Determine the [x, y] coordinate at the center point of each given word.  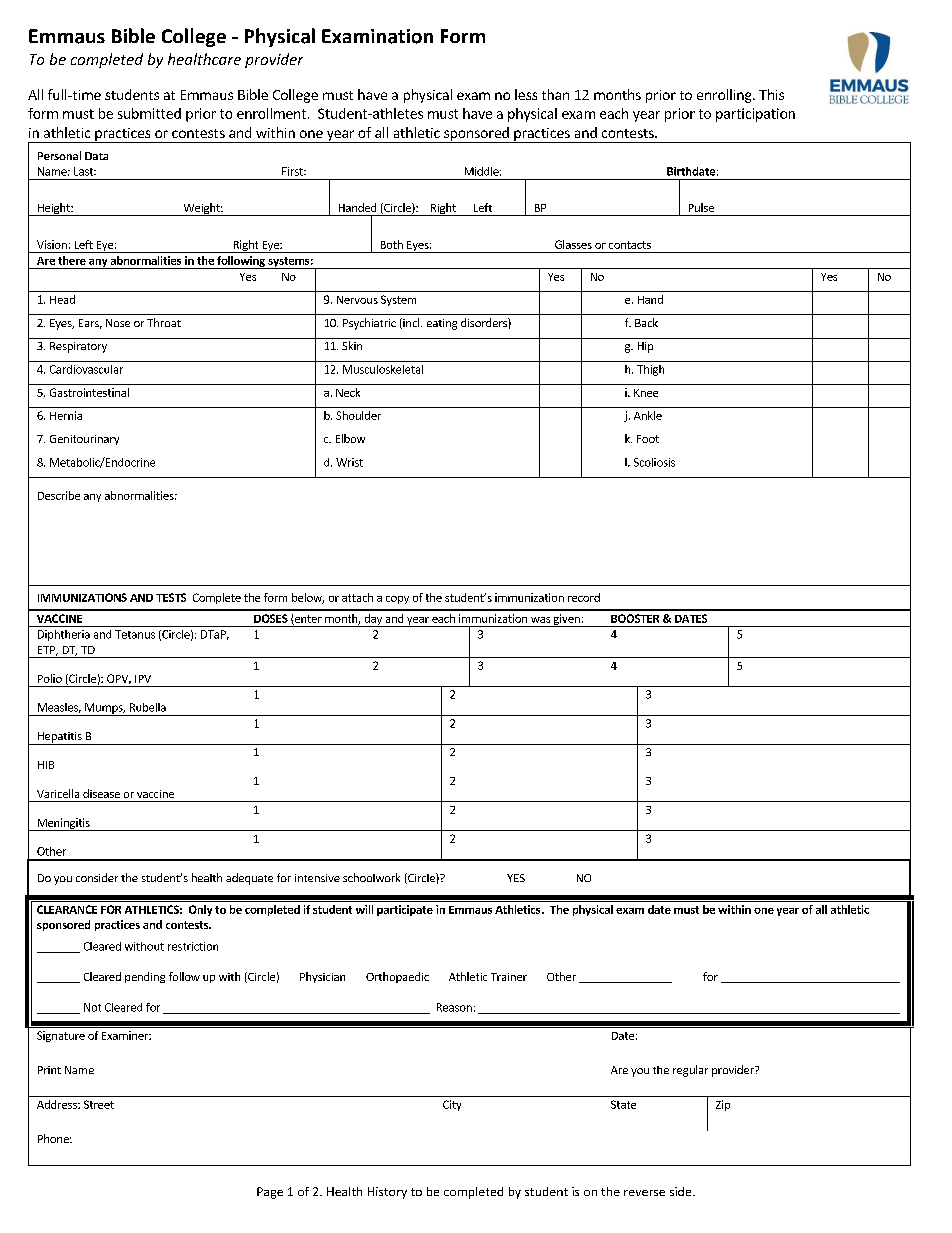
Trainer [509, 977]
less [526, 94]
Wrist [349, 462]
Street [99, 1104]
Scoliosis [654, 462]
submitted [149, 113]
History [387, 1193]
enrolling [725, 96]
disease [101, 793]
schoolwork [371, 877]
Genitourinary [84, 440]
